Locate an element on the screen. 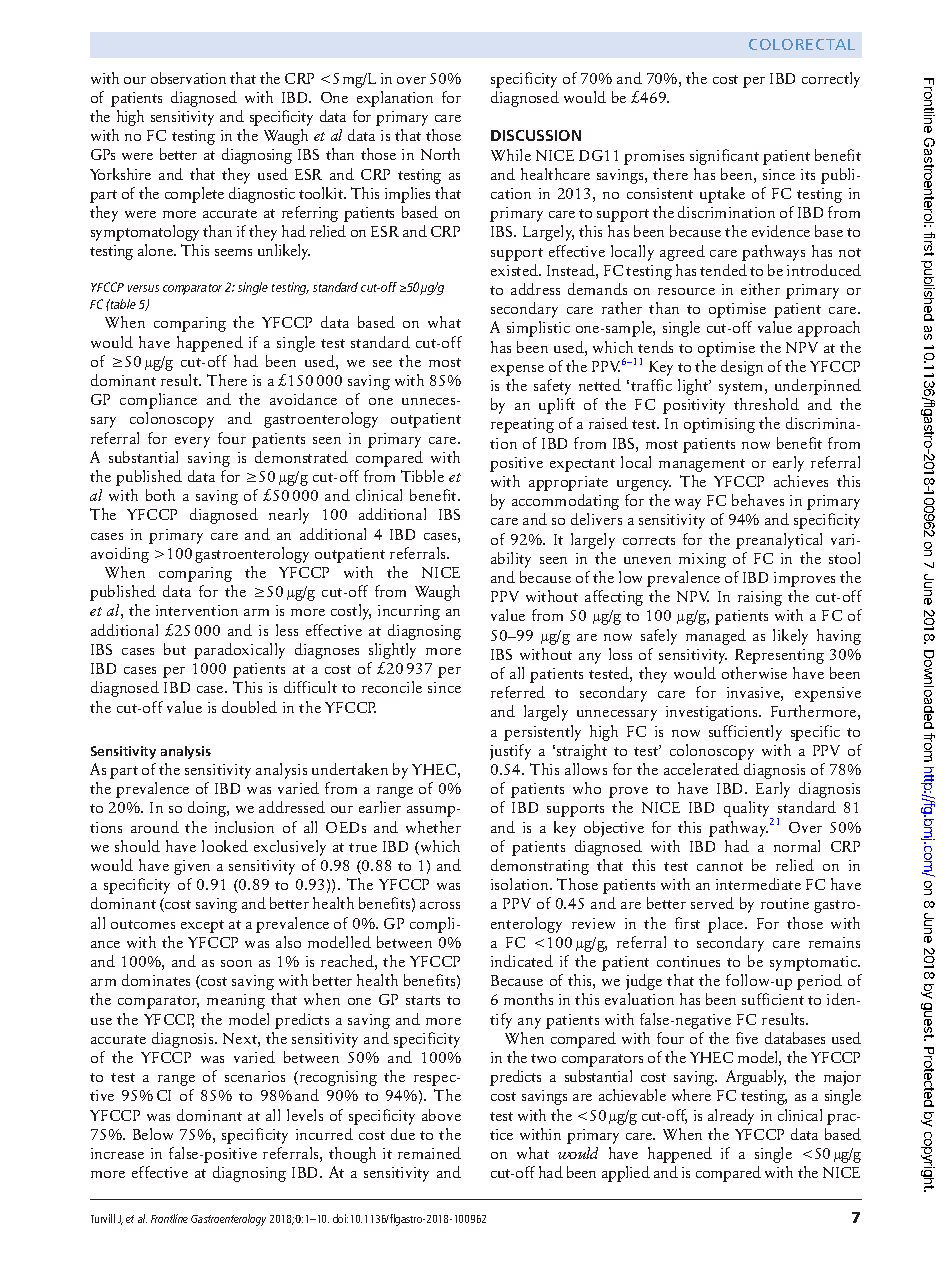  repeating is located at coordinates (522, 425).
